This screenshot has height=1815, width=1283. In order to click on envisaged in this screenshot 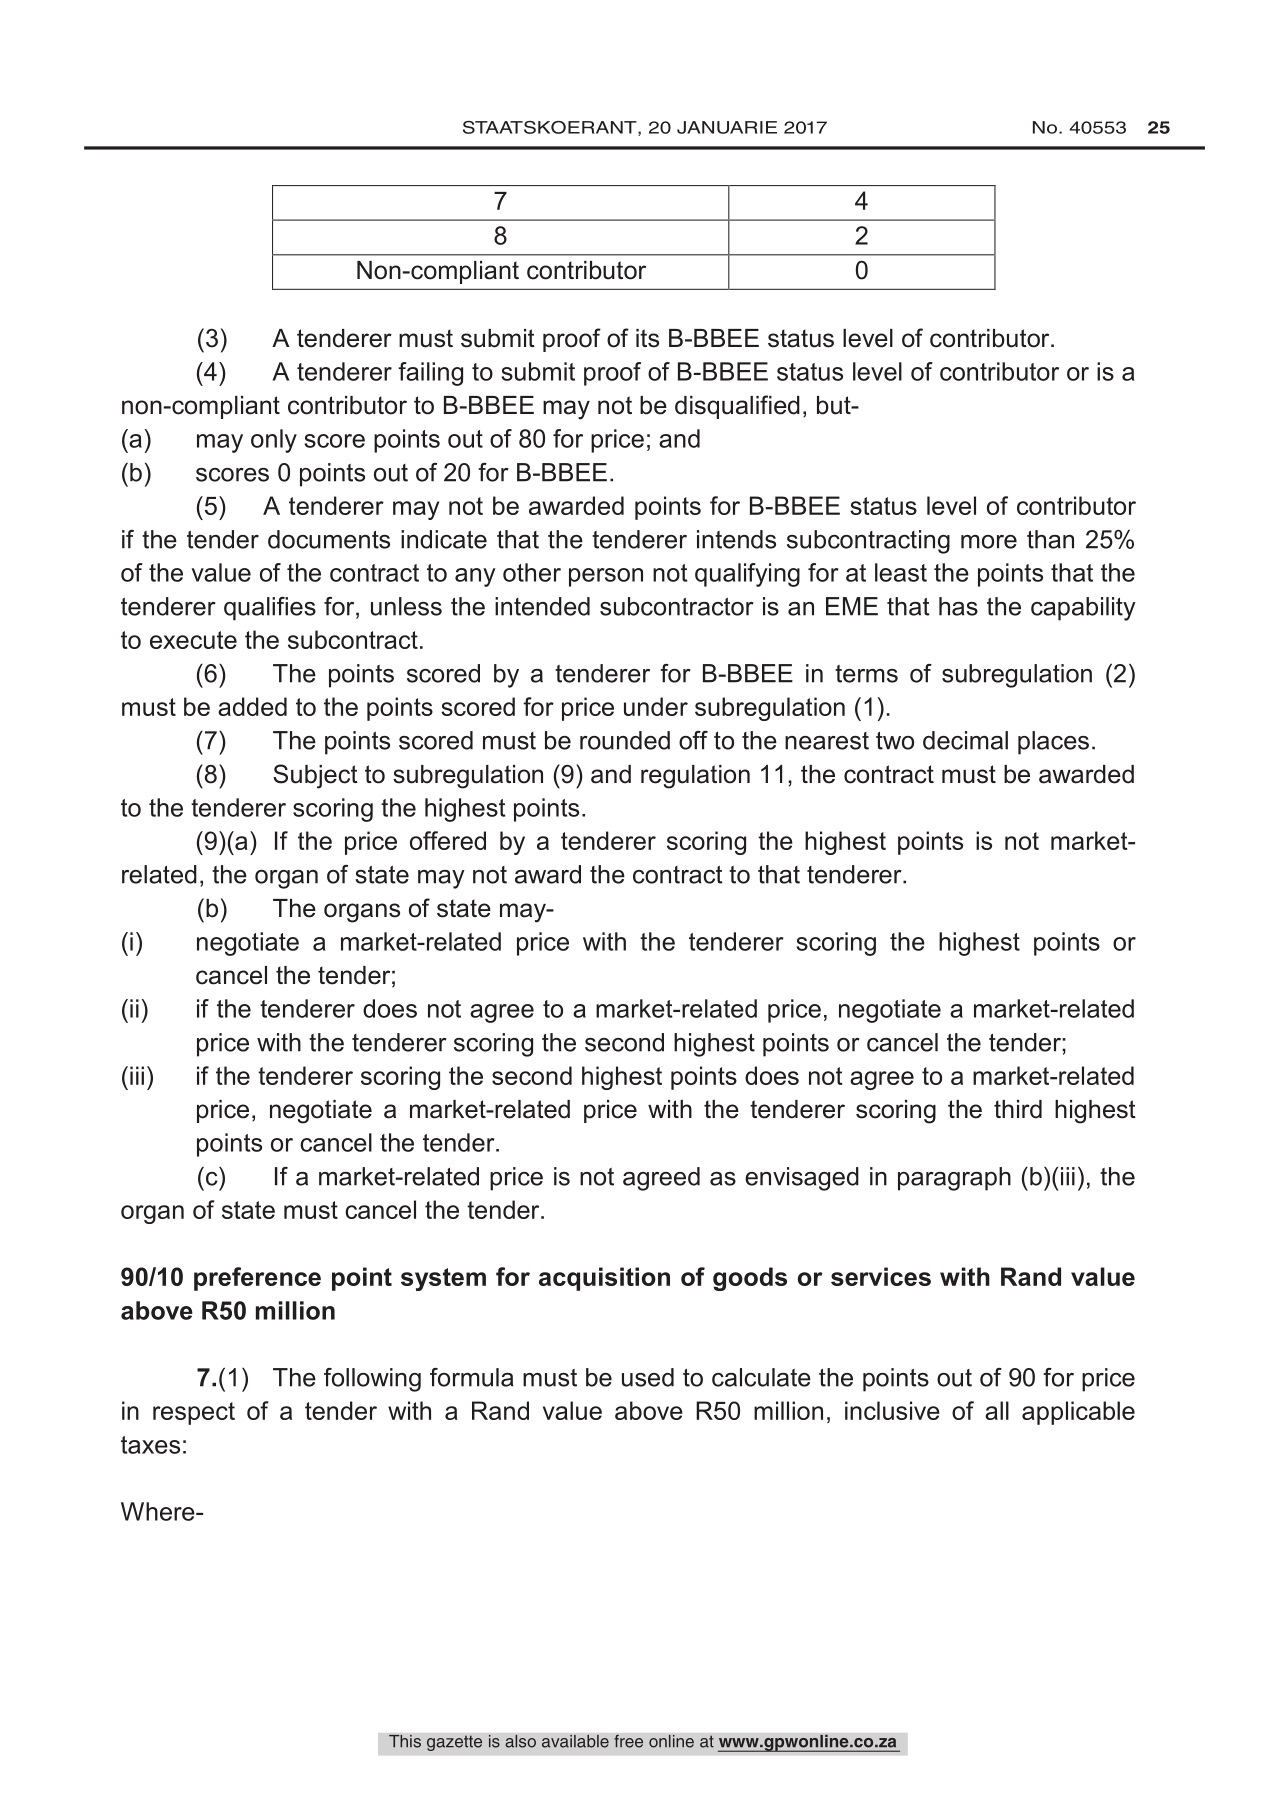, I will do `click(802, 1179)`.
